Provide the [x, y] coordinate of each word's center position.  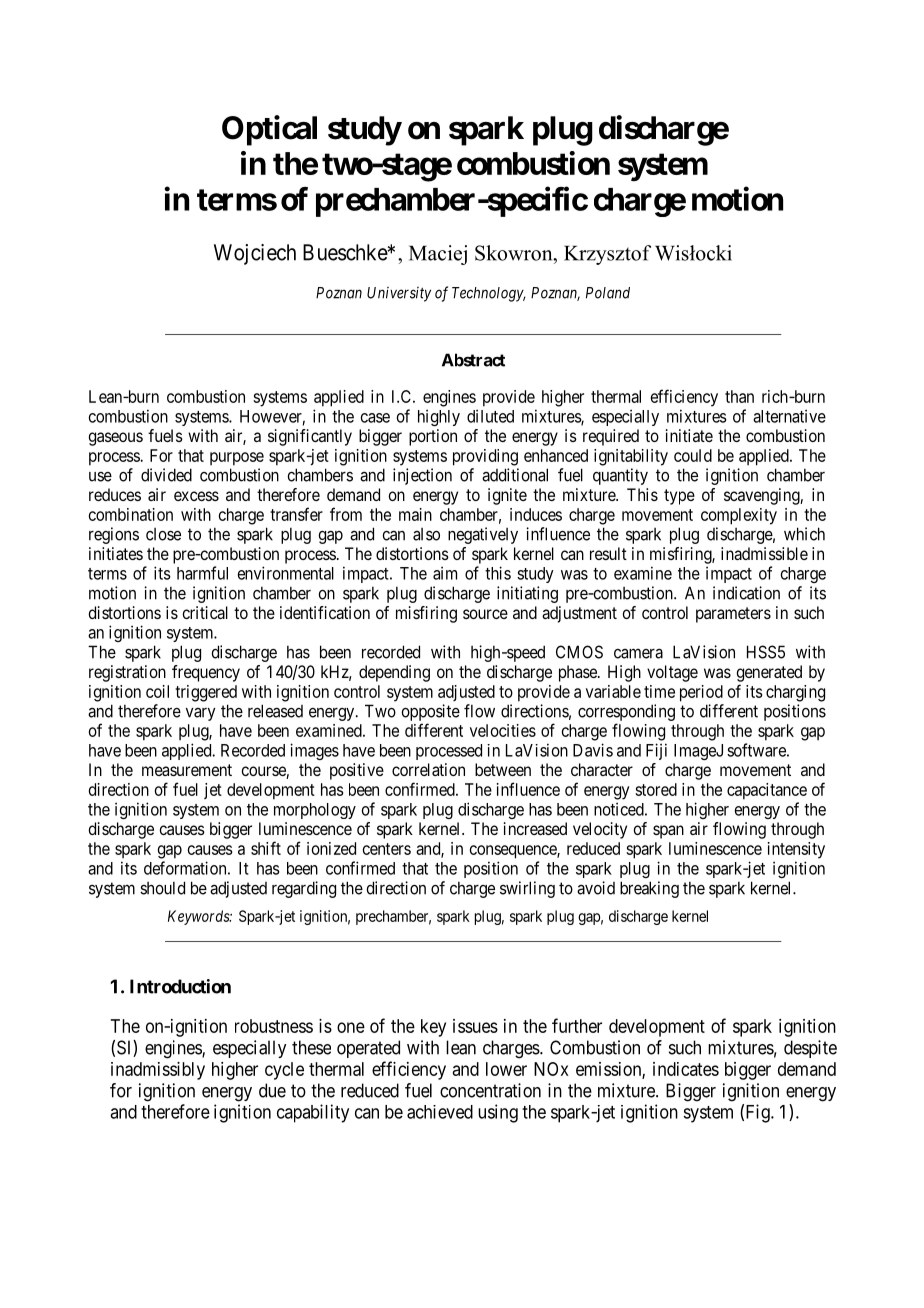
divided [166, 475]
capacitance [767, 791]
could [693, 455]
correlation [428, 769]
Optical [269, 130]
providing [485, 457]
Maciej [438, 255]
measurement [187, 770]
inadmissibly [158, 1071]
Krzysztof [607, 255]
